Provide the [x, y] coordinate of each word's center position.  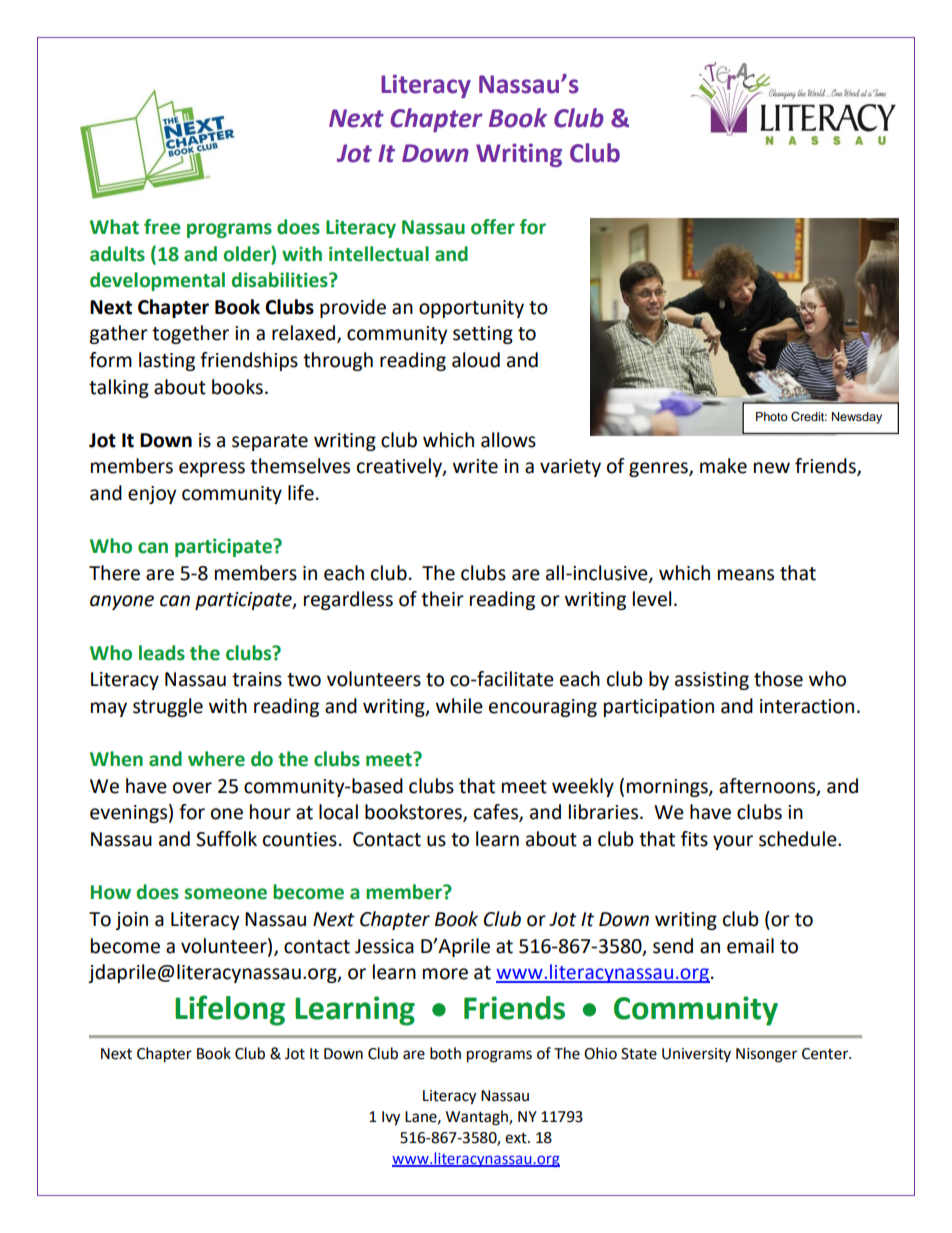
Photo [772, 416]
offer [493, 227]
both [445, 1053]
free [162, 227]
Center [826, 1054]
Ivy [391, 1118]
